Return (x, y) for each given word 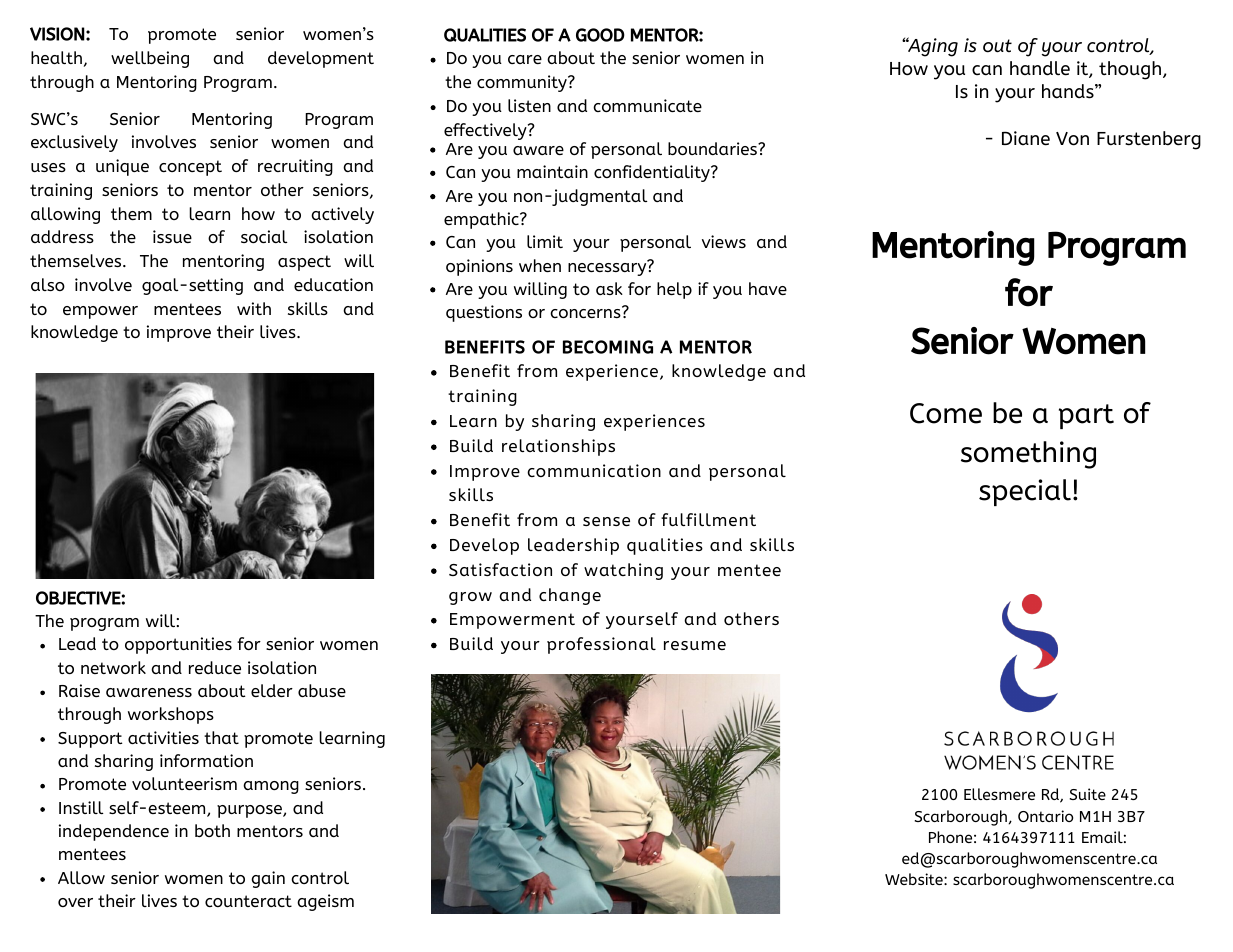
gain (268, 879)
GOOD (600, 35)
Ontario (1045, 816)
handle (1040, 68)
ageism (325, 902)
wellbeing (150, 59)
